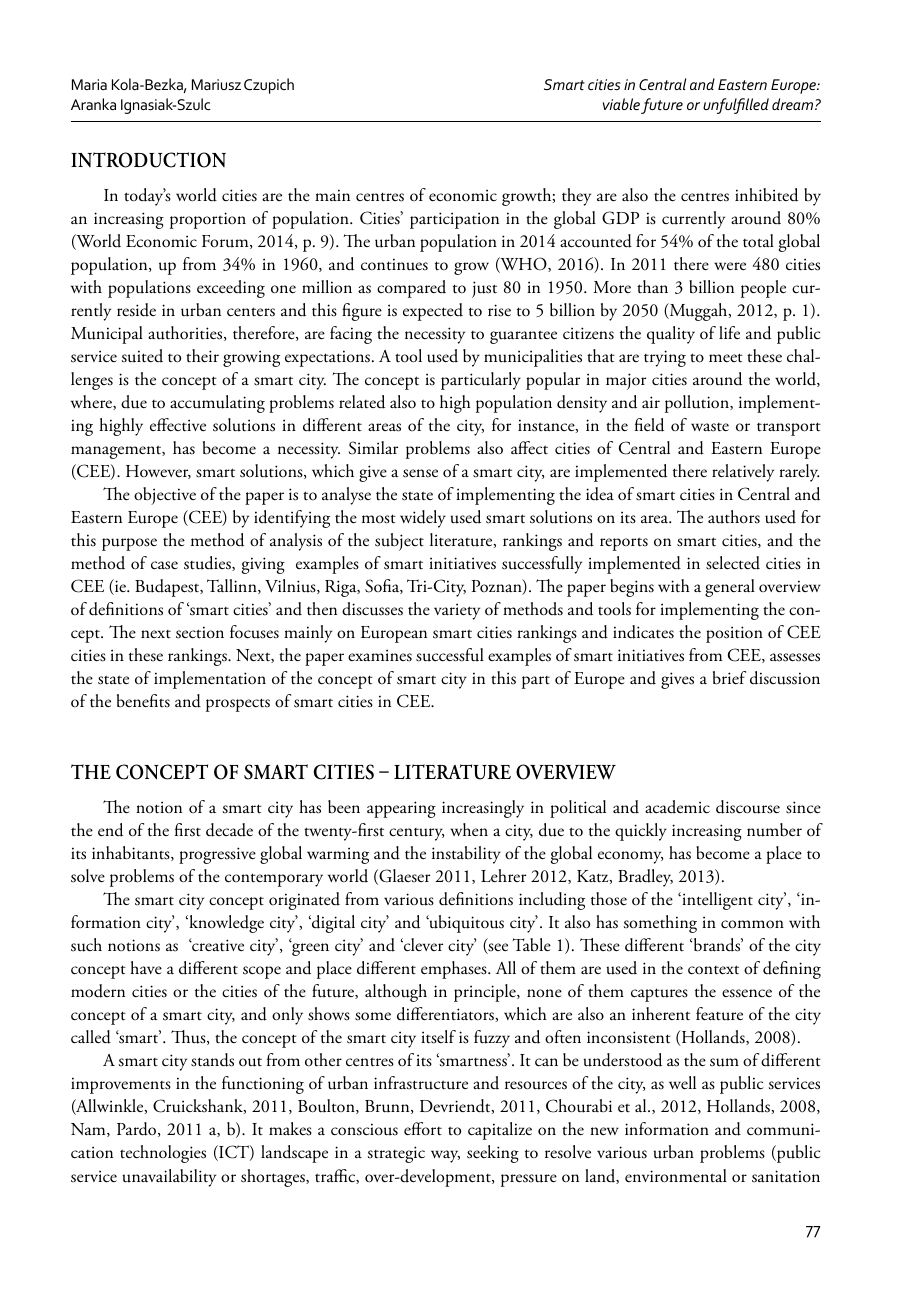  I want to click on brief, so click(729, 678).
